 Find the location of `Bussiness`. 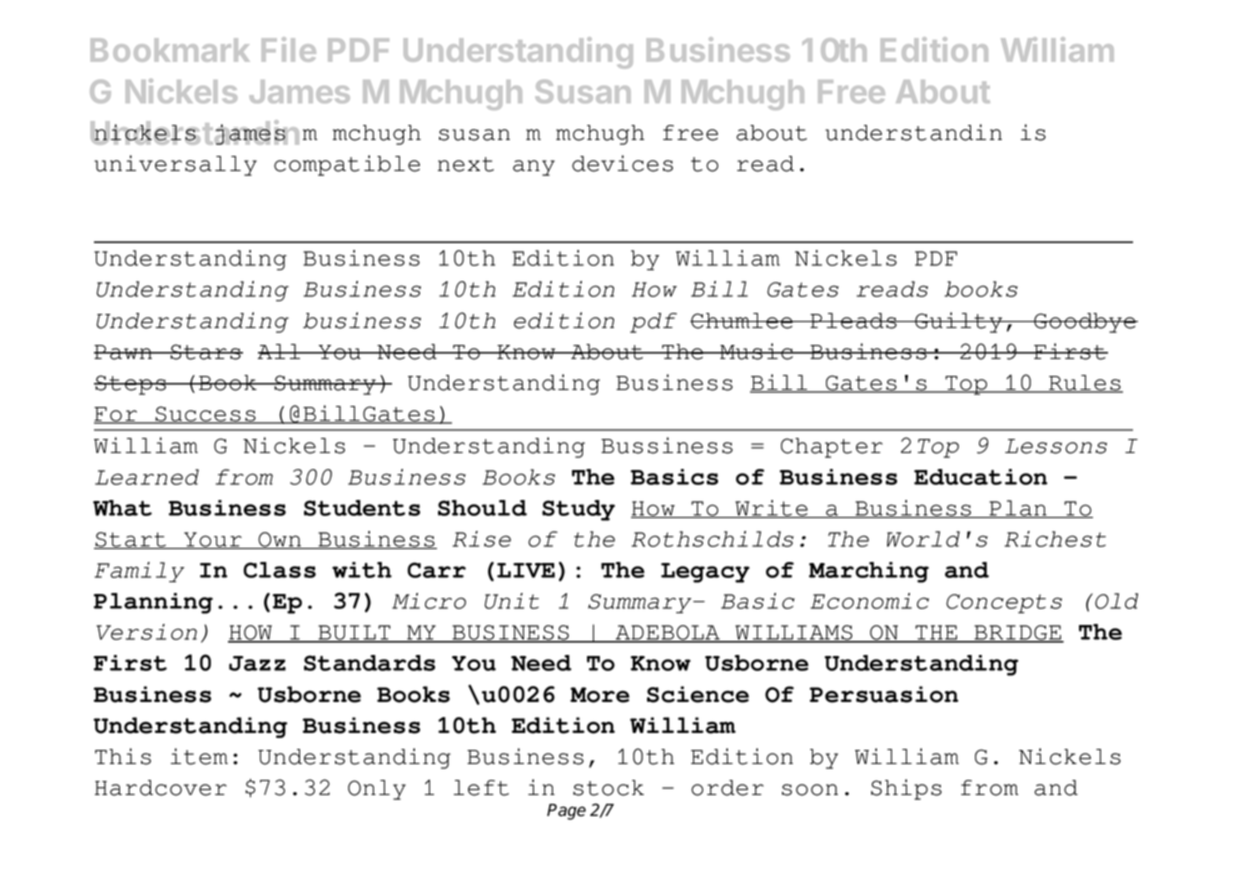

Bussiness is located at coordinates (667, 445).
